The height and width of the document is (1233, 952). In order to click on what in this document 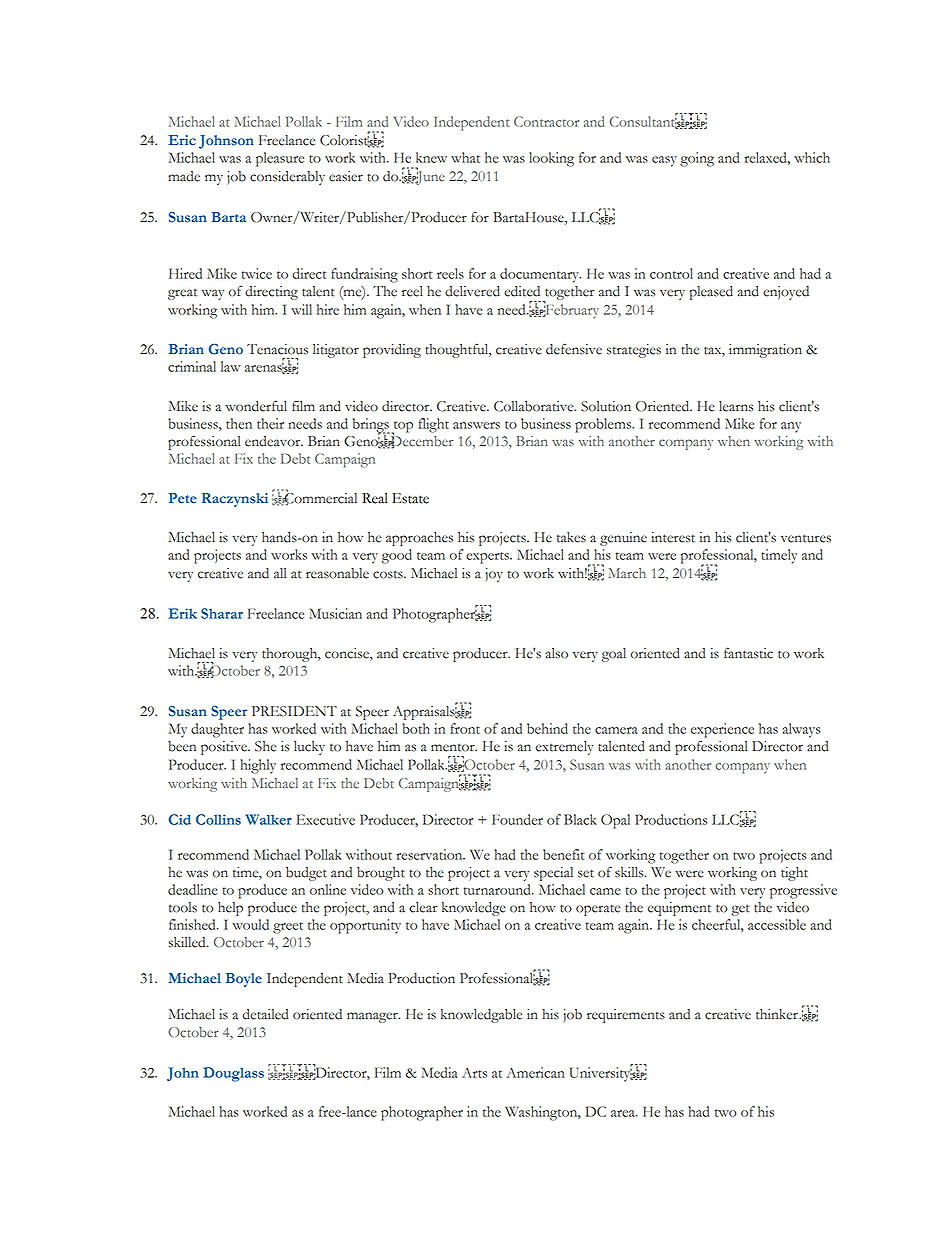, I will do `click(465, 157)`.
